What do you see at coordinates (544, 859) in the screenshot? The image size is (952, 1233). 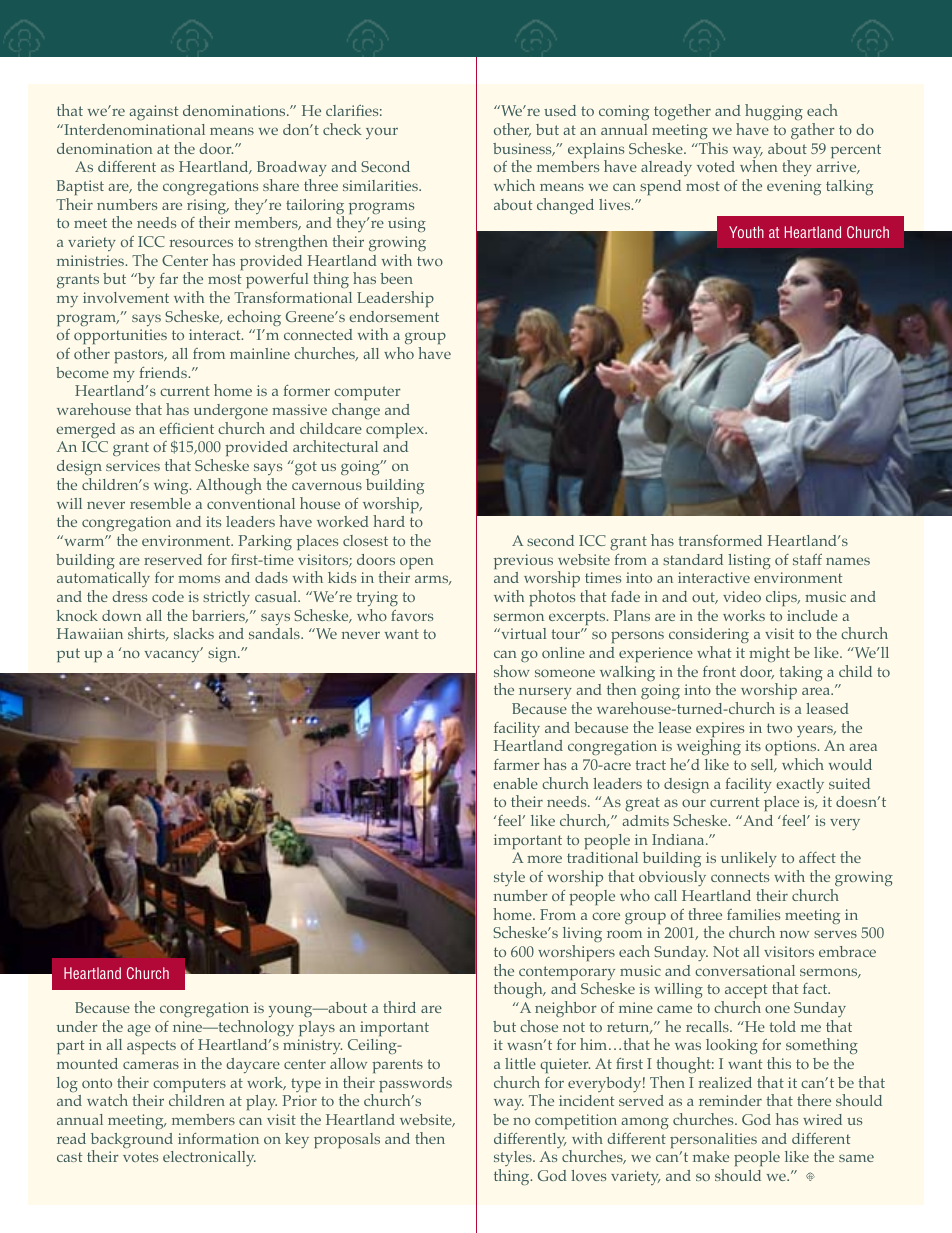 I see `more` at bounding box center [544, 859].
